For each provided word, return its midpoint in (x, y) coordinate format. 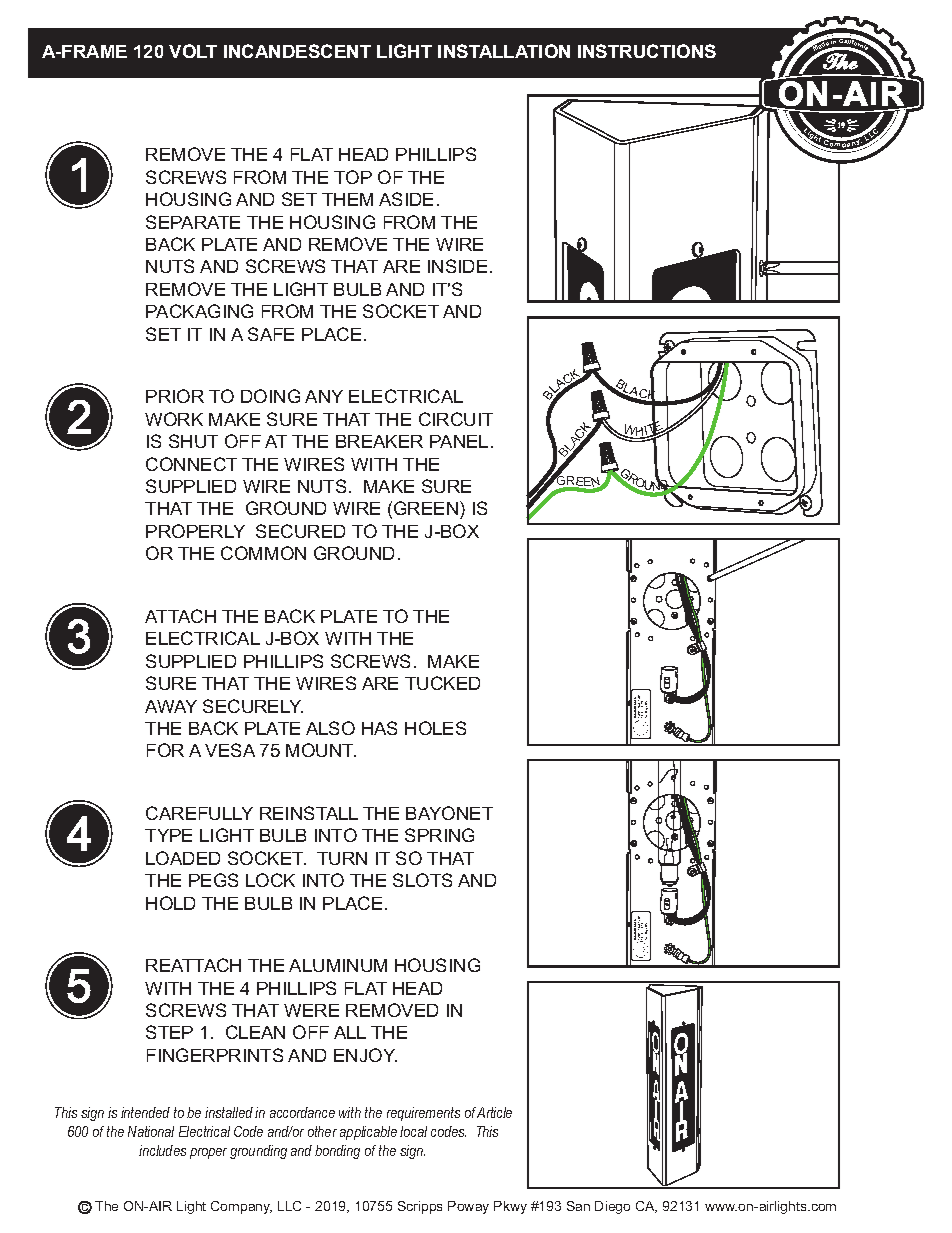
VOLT (193, 51)
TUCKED (442, 683)
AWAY (171, 706)
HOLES (435, 728)
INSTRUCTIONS (647, 51)
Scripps (420, 1207)
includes (162, 1150)
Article (494, 1112)
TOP (353, 177)
